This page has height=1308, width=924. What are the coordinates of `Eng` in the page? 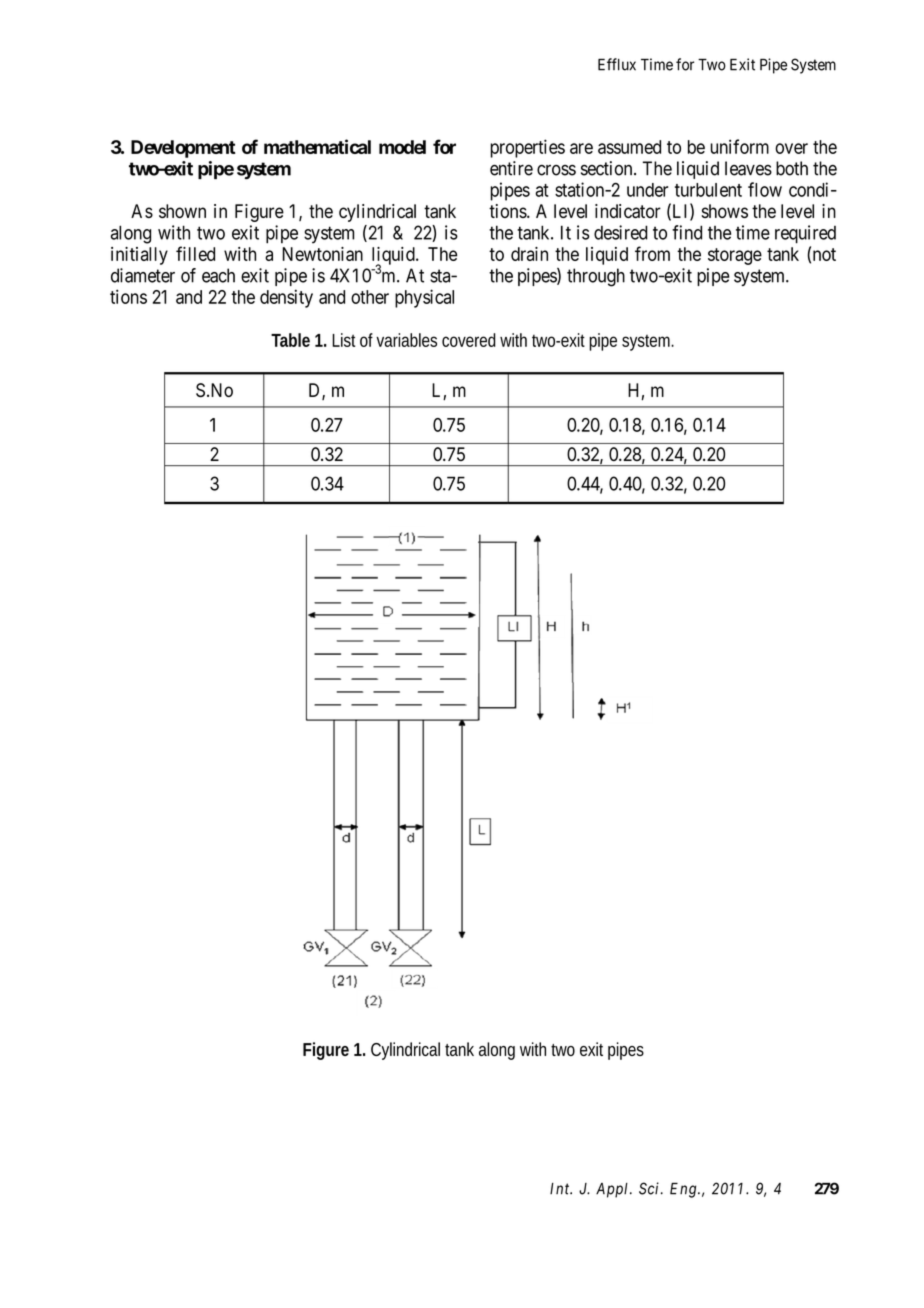 It's located at (684, 1190).
